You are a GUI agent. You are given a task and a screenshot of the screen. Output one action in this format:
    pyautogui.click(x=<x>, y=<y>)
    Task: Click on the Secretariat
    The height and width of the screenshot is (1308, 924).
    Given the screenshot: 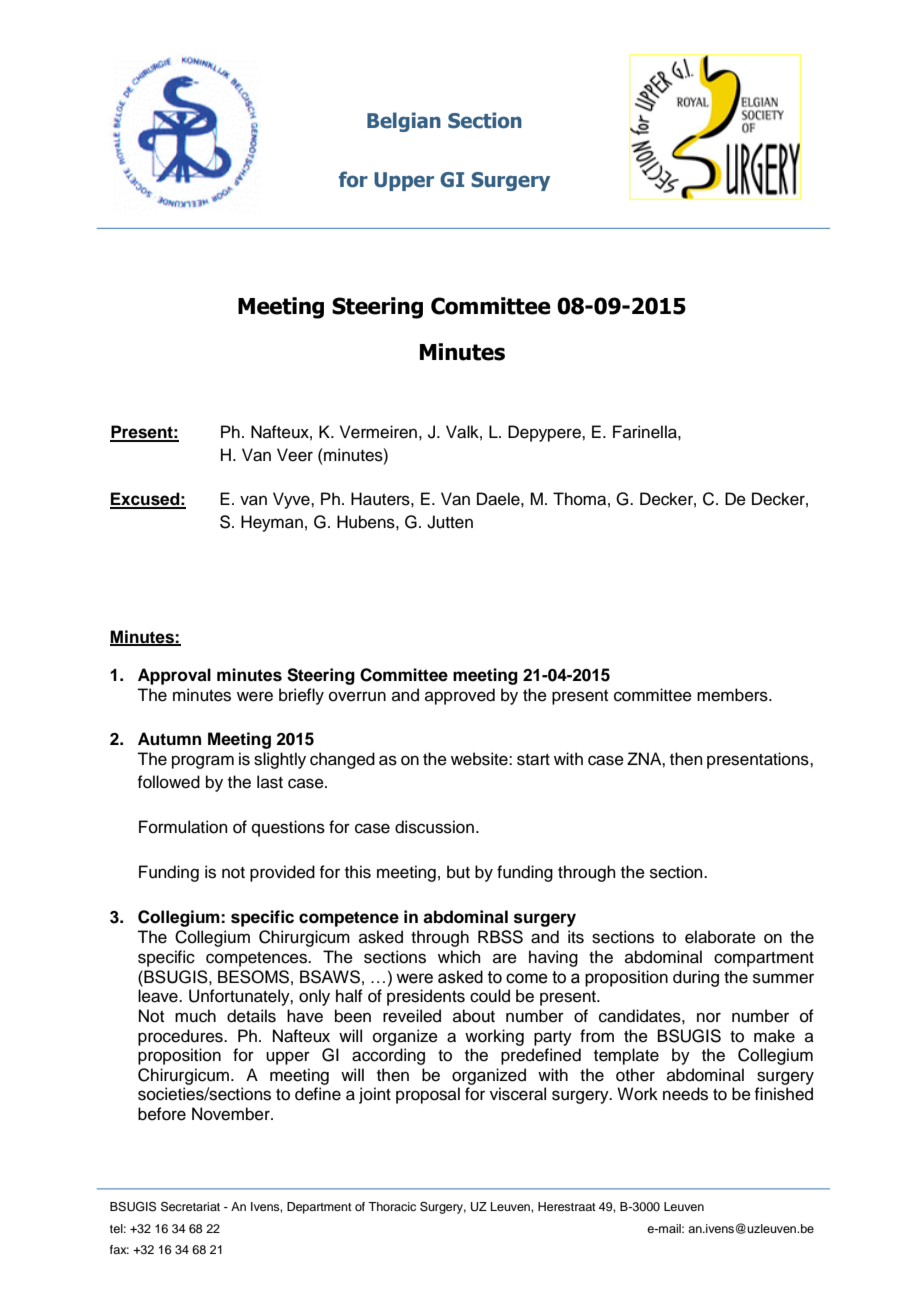 What is the action you would take?
    pyautogui.click(x=190, y=1207)
